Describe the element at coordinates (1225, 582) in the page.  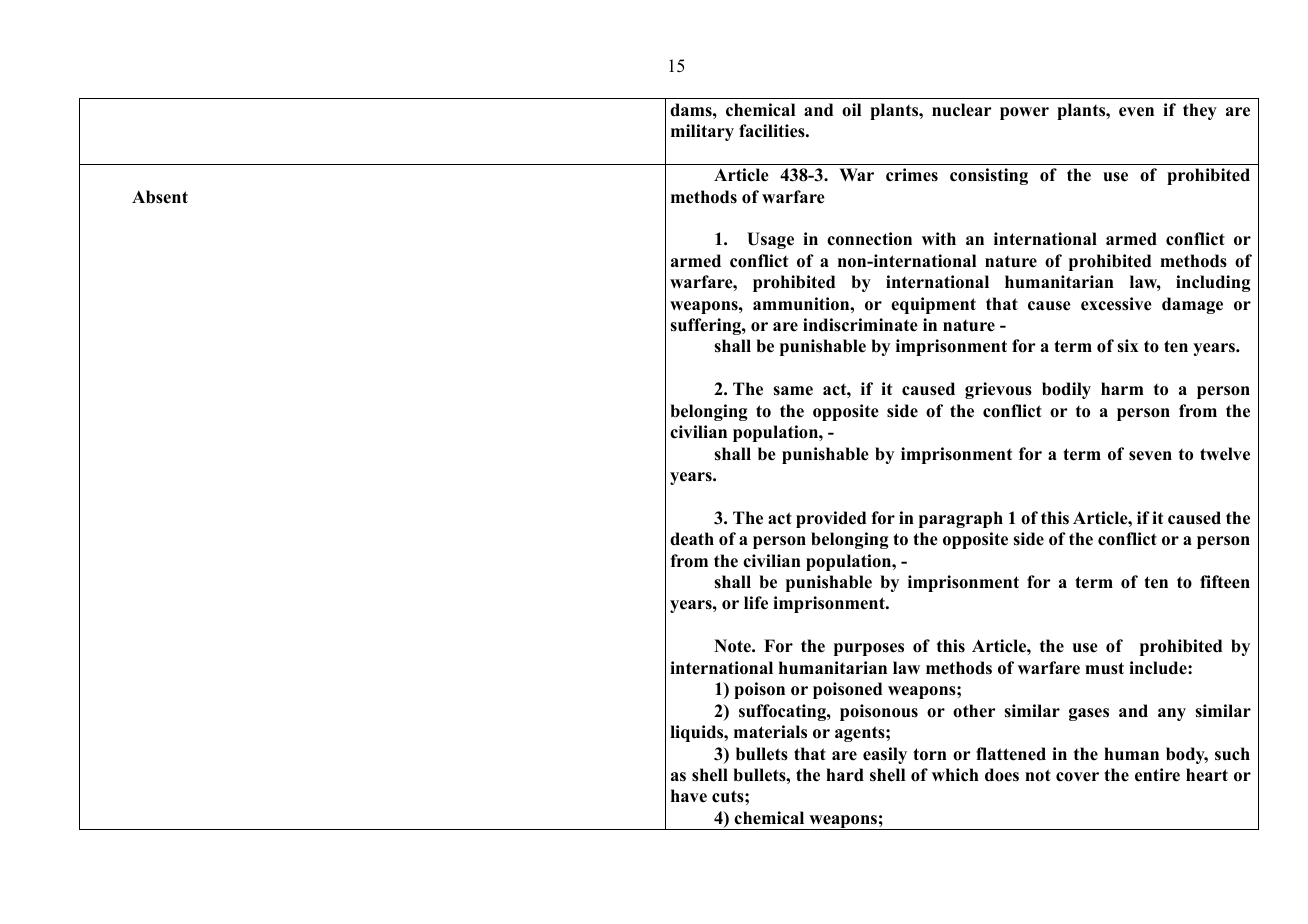
I see `fifteen` at that location.
